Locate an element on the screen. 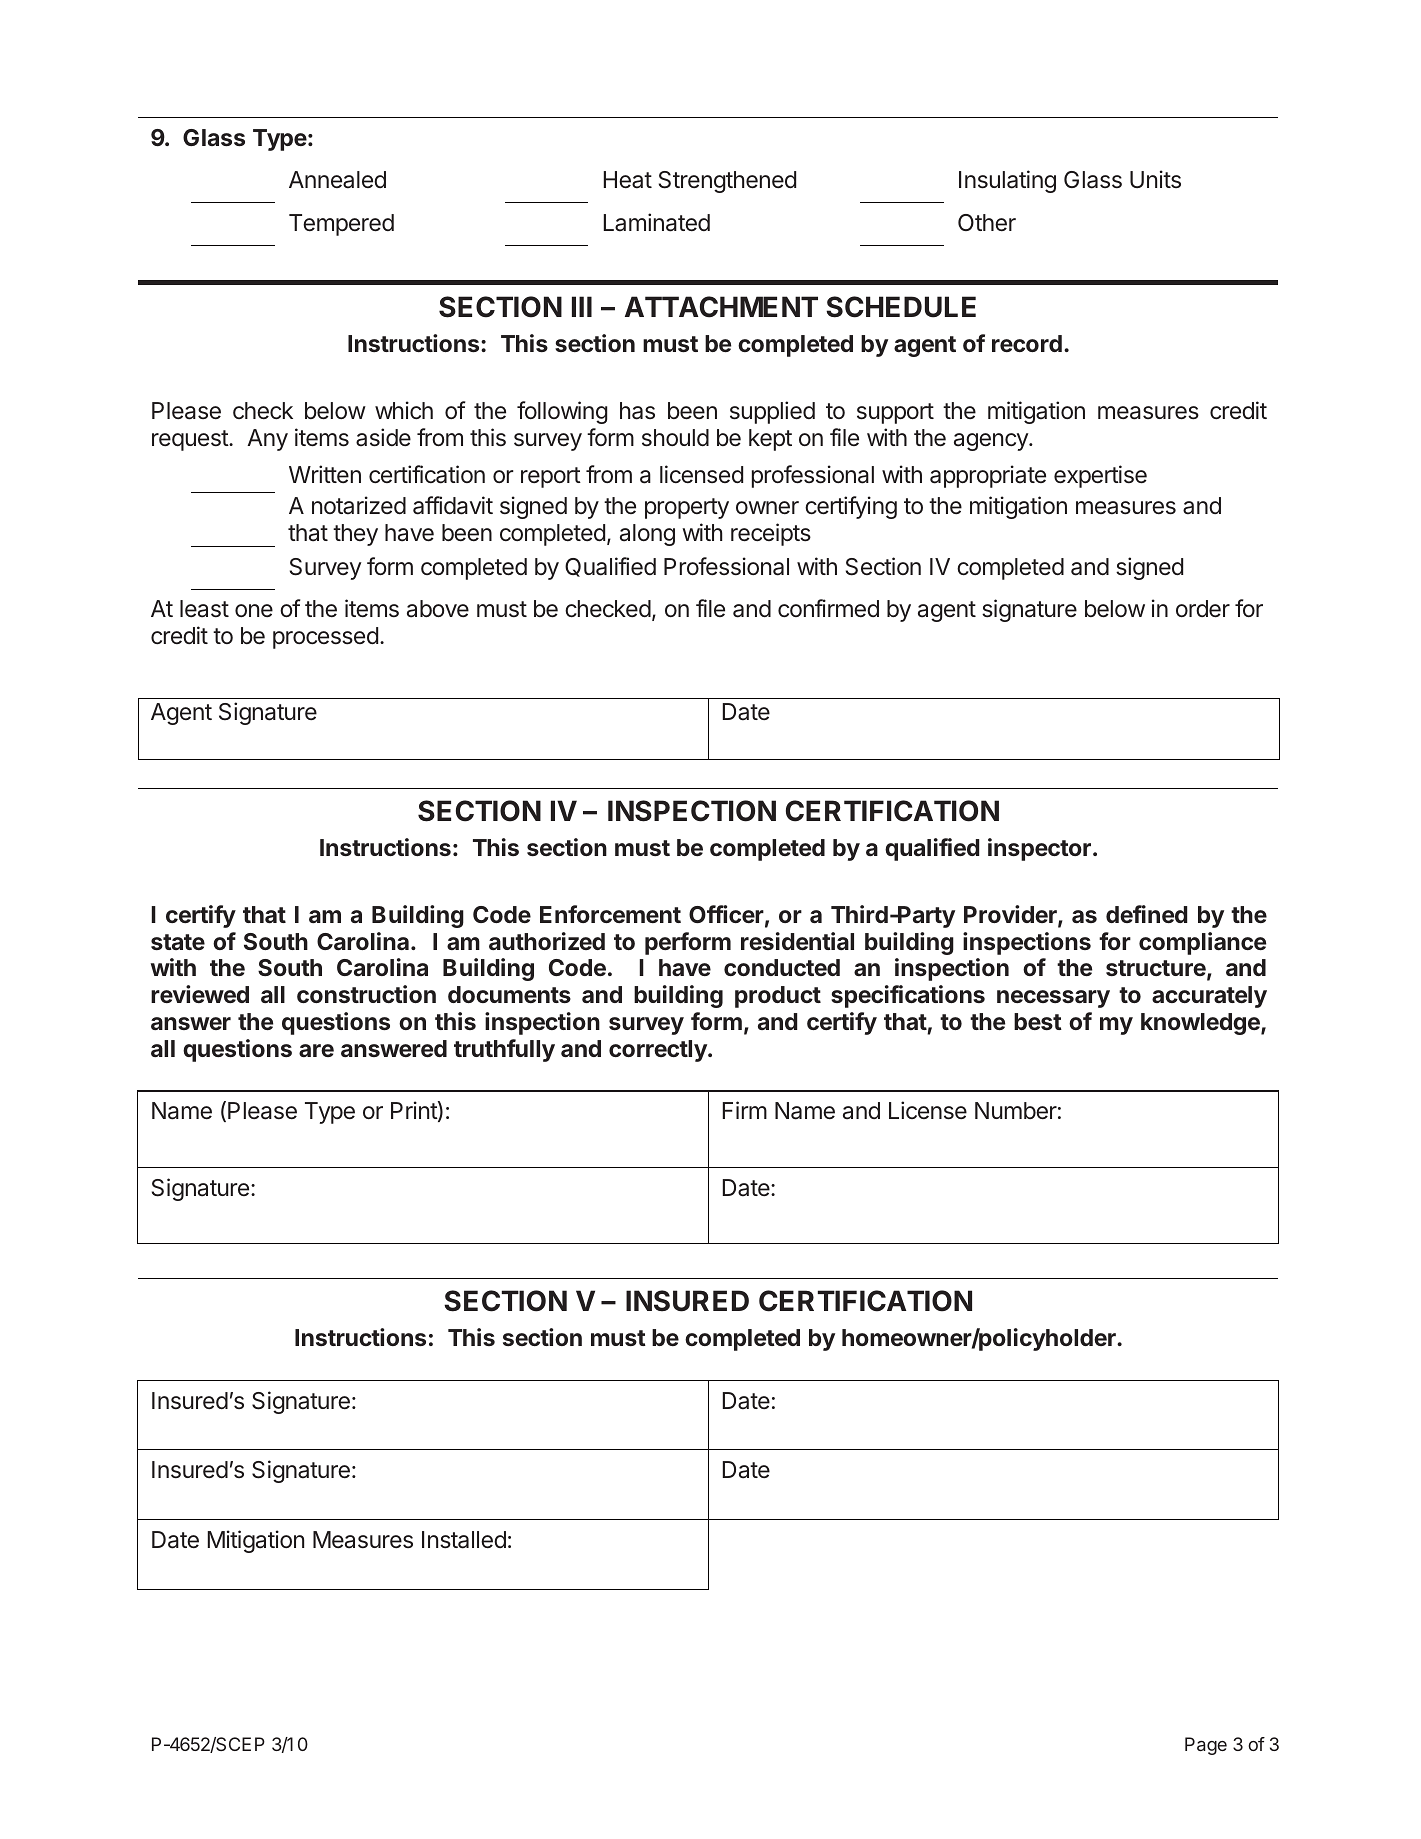 This screenshot has height=1839, width=1421. Installed is located at coordinates (464, 1540).
